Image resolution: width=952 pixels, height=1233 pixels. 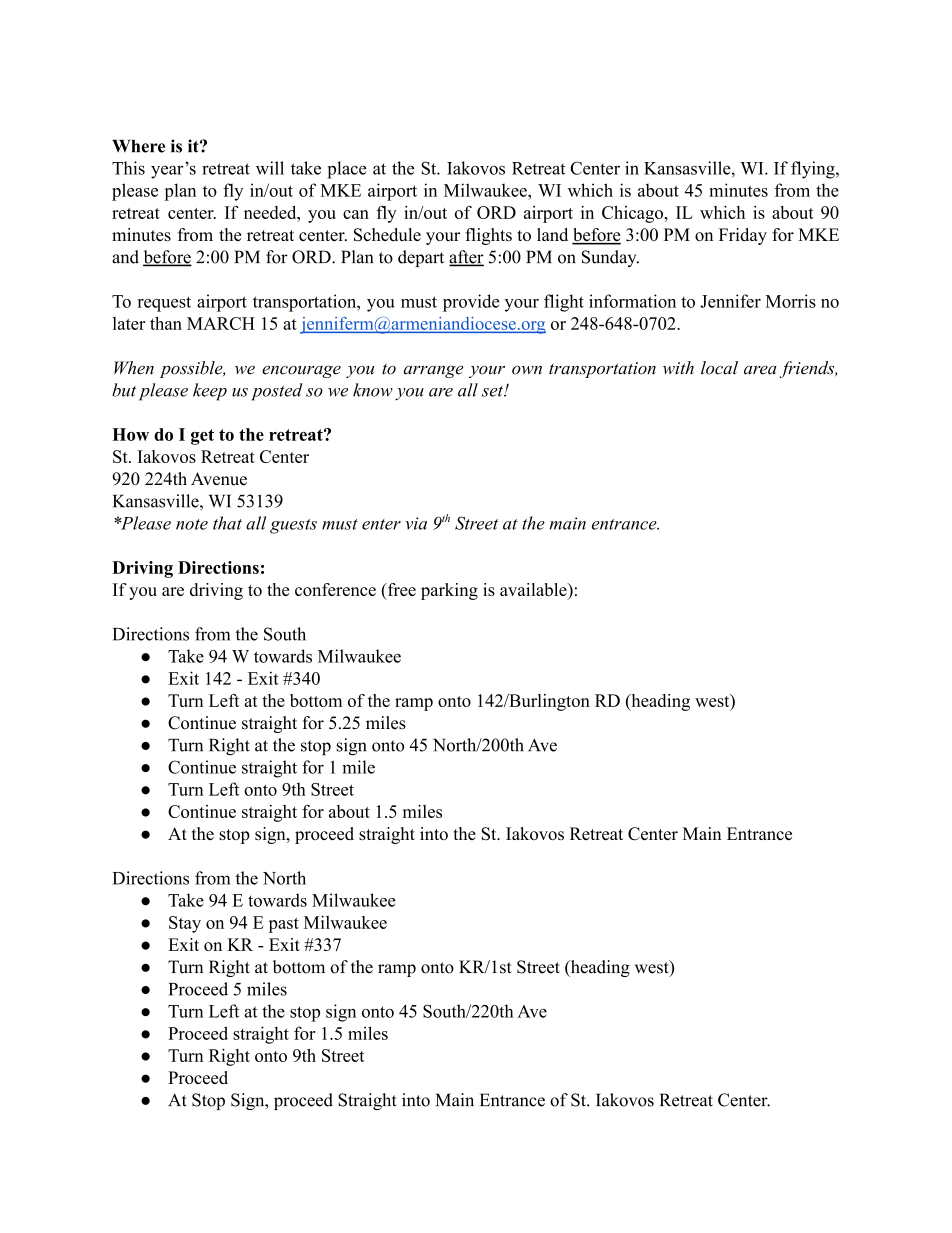 I want to click on local, so click(x=719, y=368).
